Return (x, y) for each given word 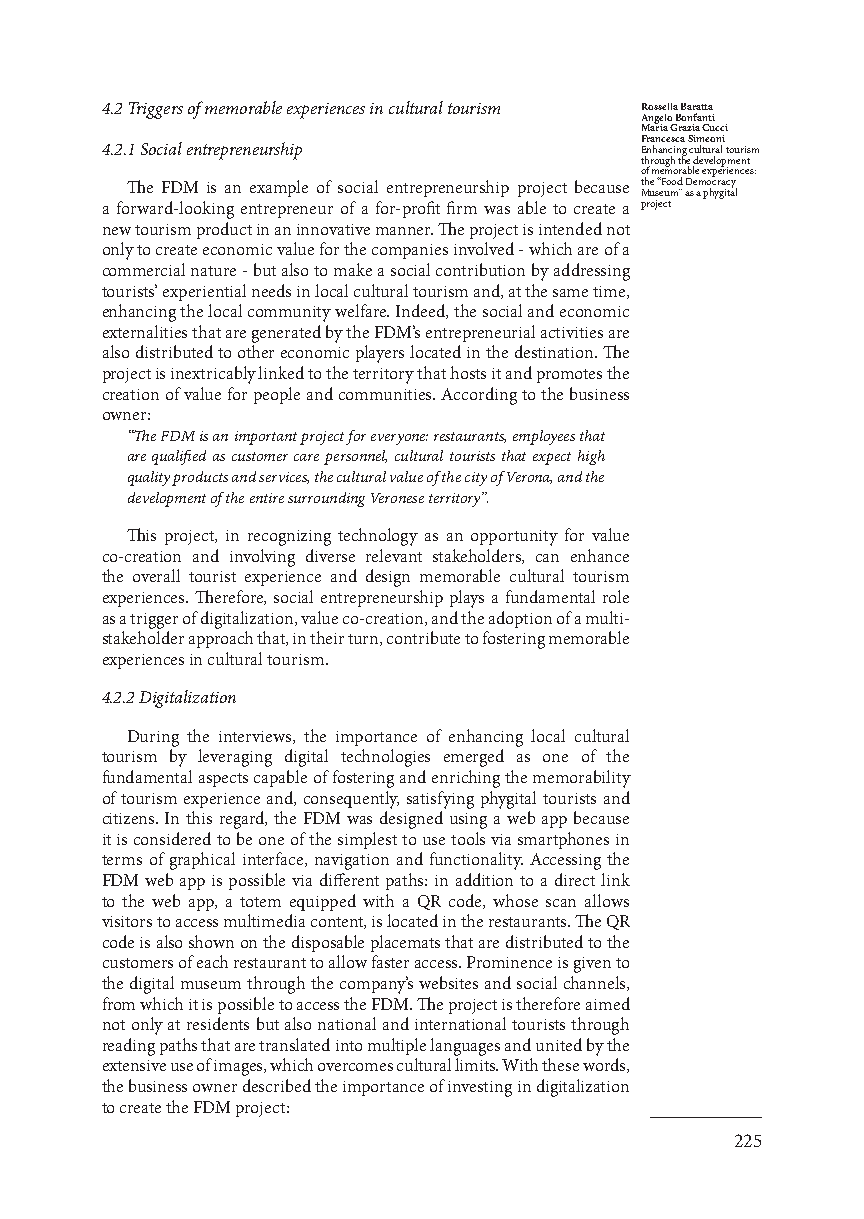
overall (156, 575)
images (240, 1068)
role (616, 596)
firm (462, 207)
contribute (423, 637)
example (279, 188)
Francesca (663, 138)
